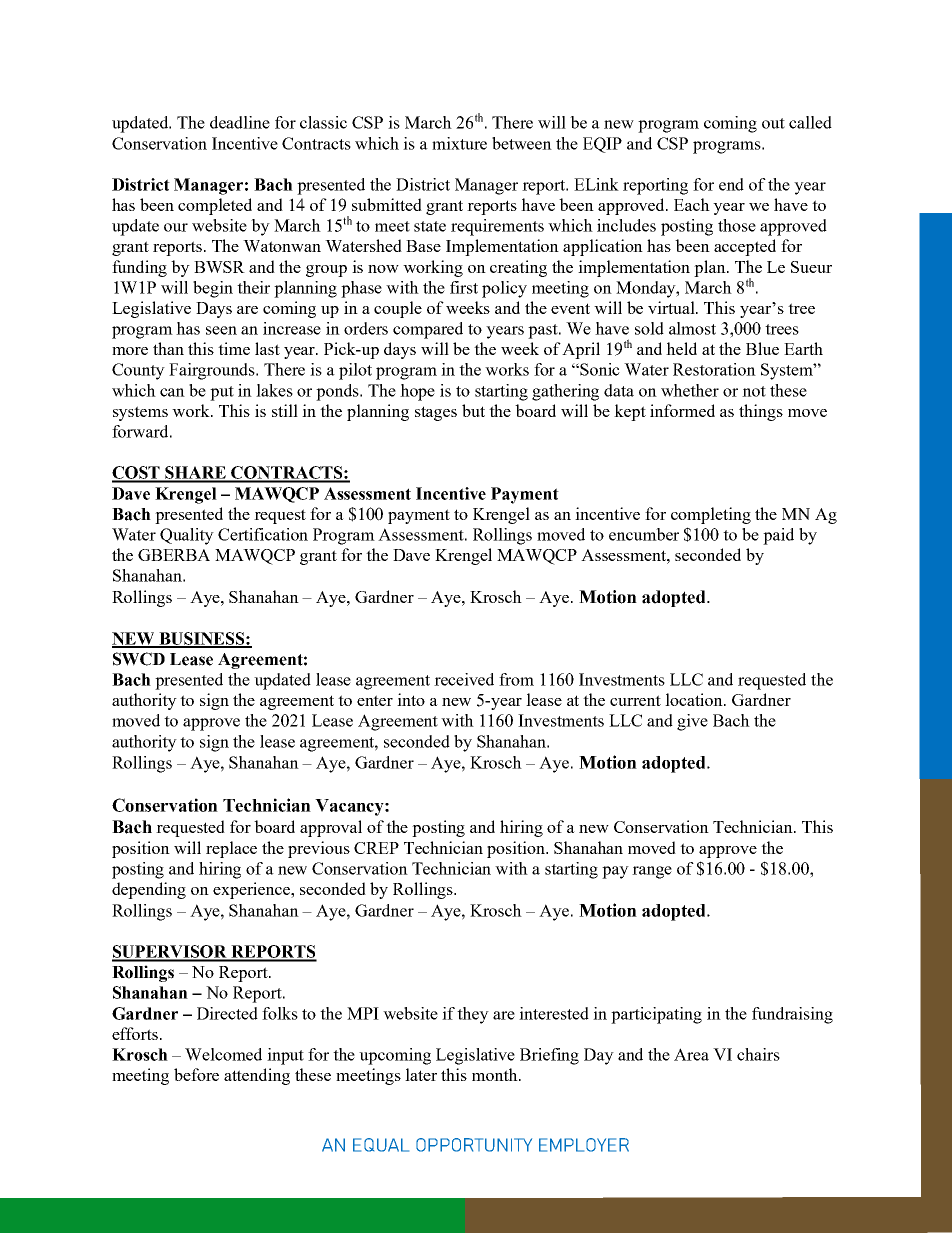  I want to click on OPPORTUNITY, so click(474, 1145).
